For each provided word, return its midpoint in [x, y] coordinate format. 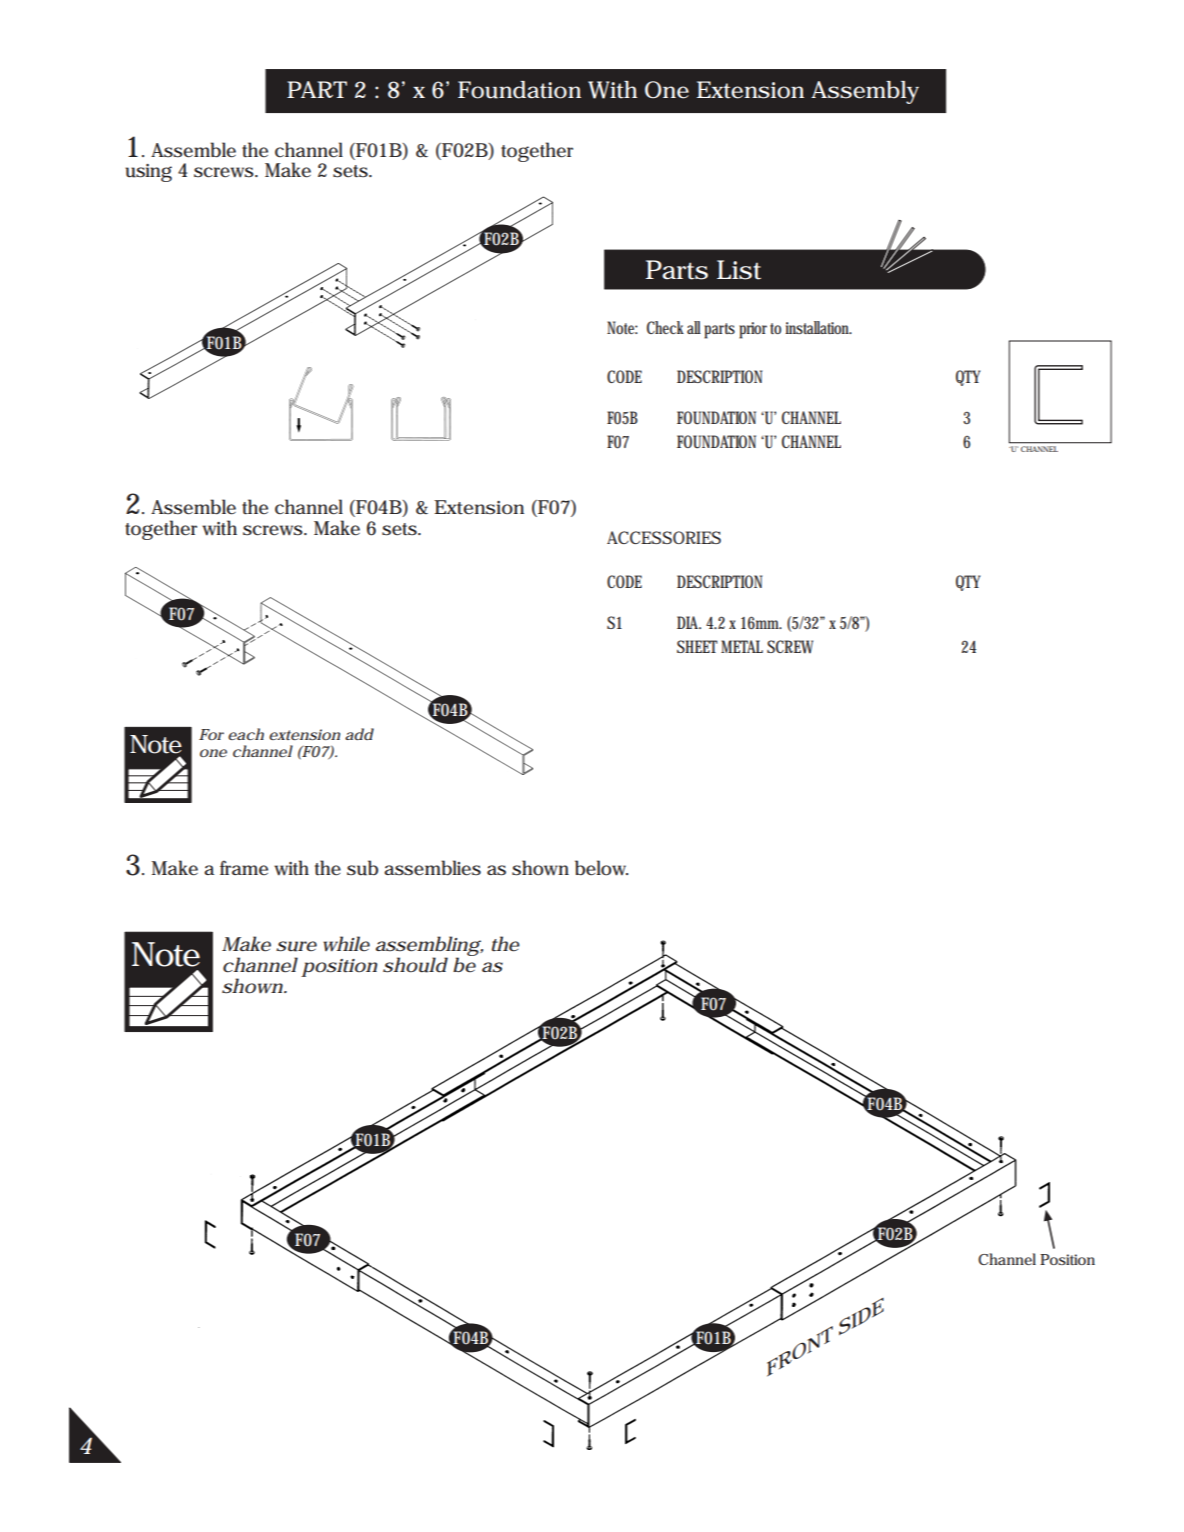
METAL [742, 646]
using [148, 173]
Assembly [865, 92]
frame [244, 868]
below [601, 868]
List [739, 270]
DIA [689, 622]
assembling [428, 947]
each [246, 734]
